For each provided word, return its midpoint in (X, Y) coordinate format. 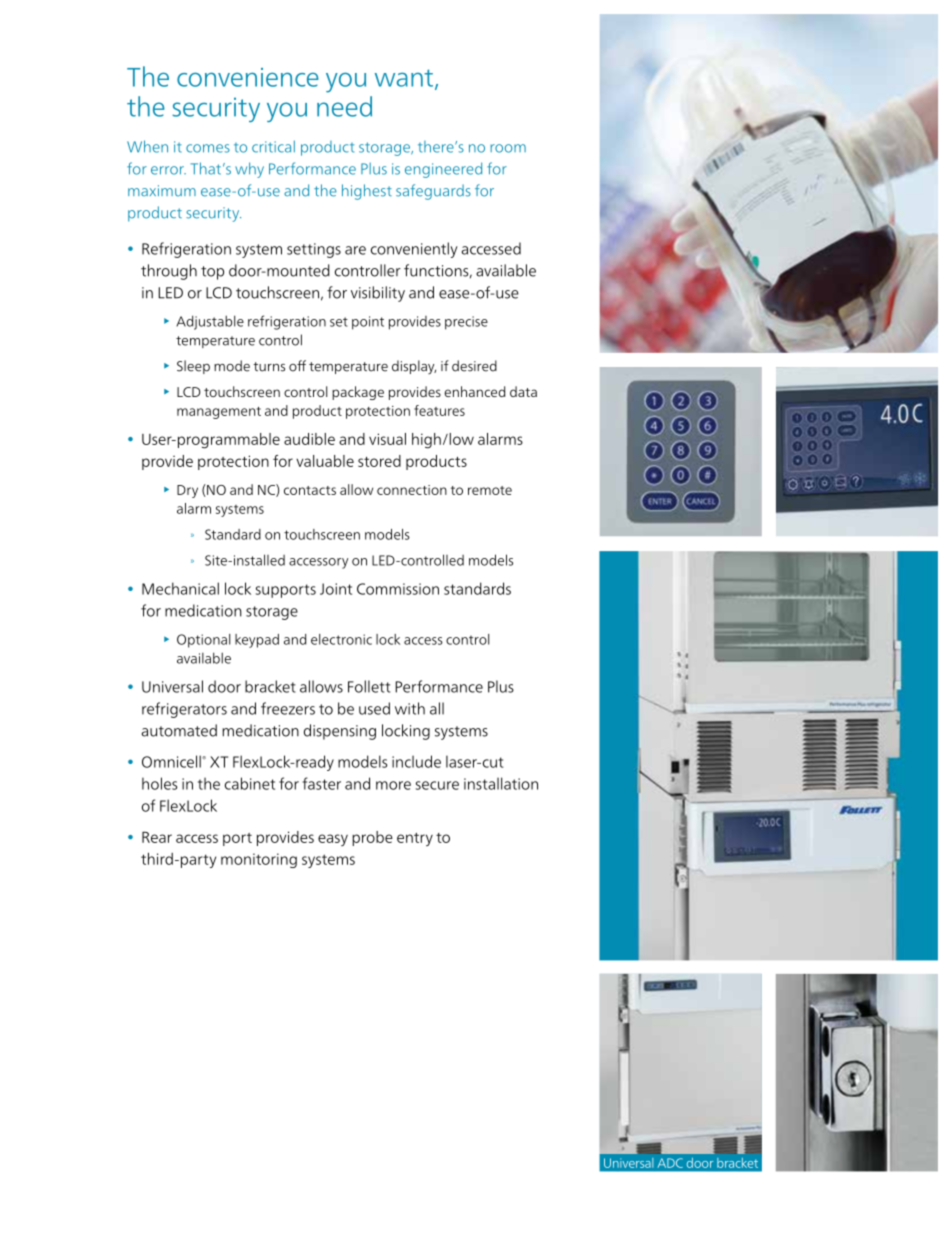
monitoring (259, 860)
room (508, 148)
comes (208, 148)
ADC (670, 1163)
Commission (398, 589)
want (405, 79)
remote (490, 490)
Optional (203, 641)
